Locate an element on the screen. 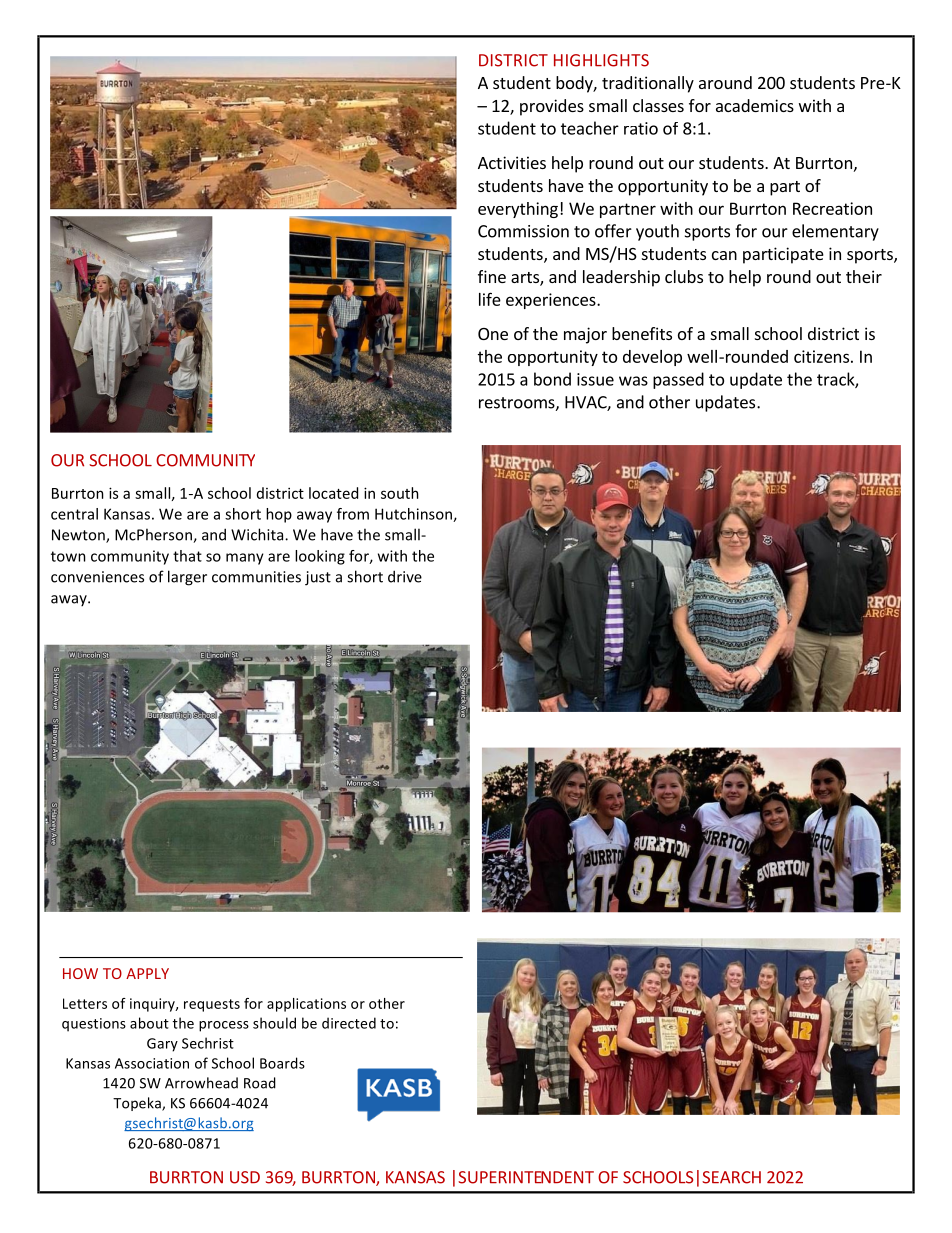  academics is located at coordinates (755, 105).
